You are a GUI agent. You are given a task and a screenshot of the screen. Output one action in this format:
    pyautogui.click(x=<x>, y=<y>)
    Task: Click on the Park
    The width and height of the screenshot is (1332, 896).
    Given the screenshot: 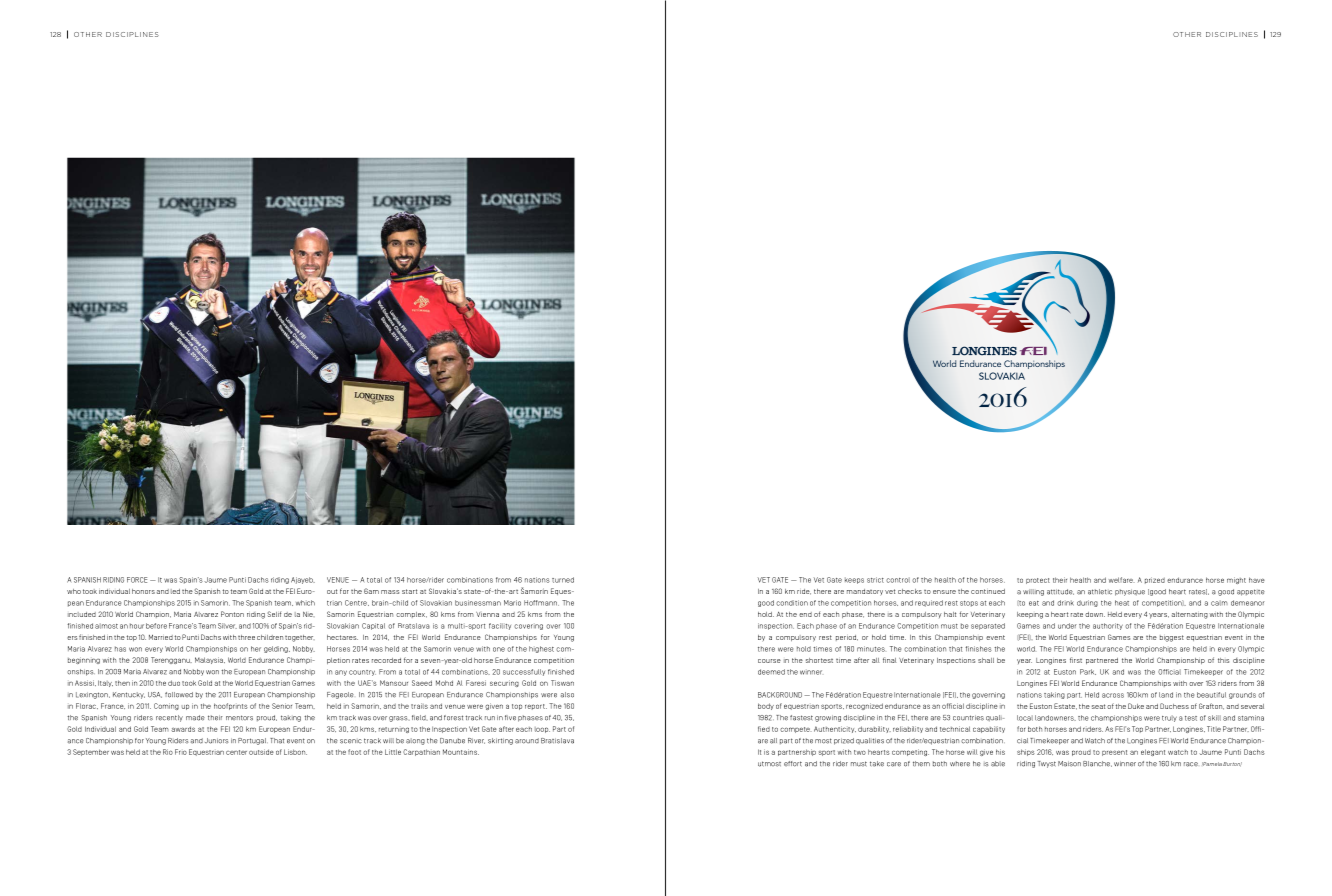 What is the action you would take?
    pyautogui.click(x=1088, y=672)
